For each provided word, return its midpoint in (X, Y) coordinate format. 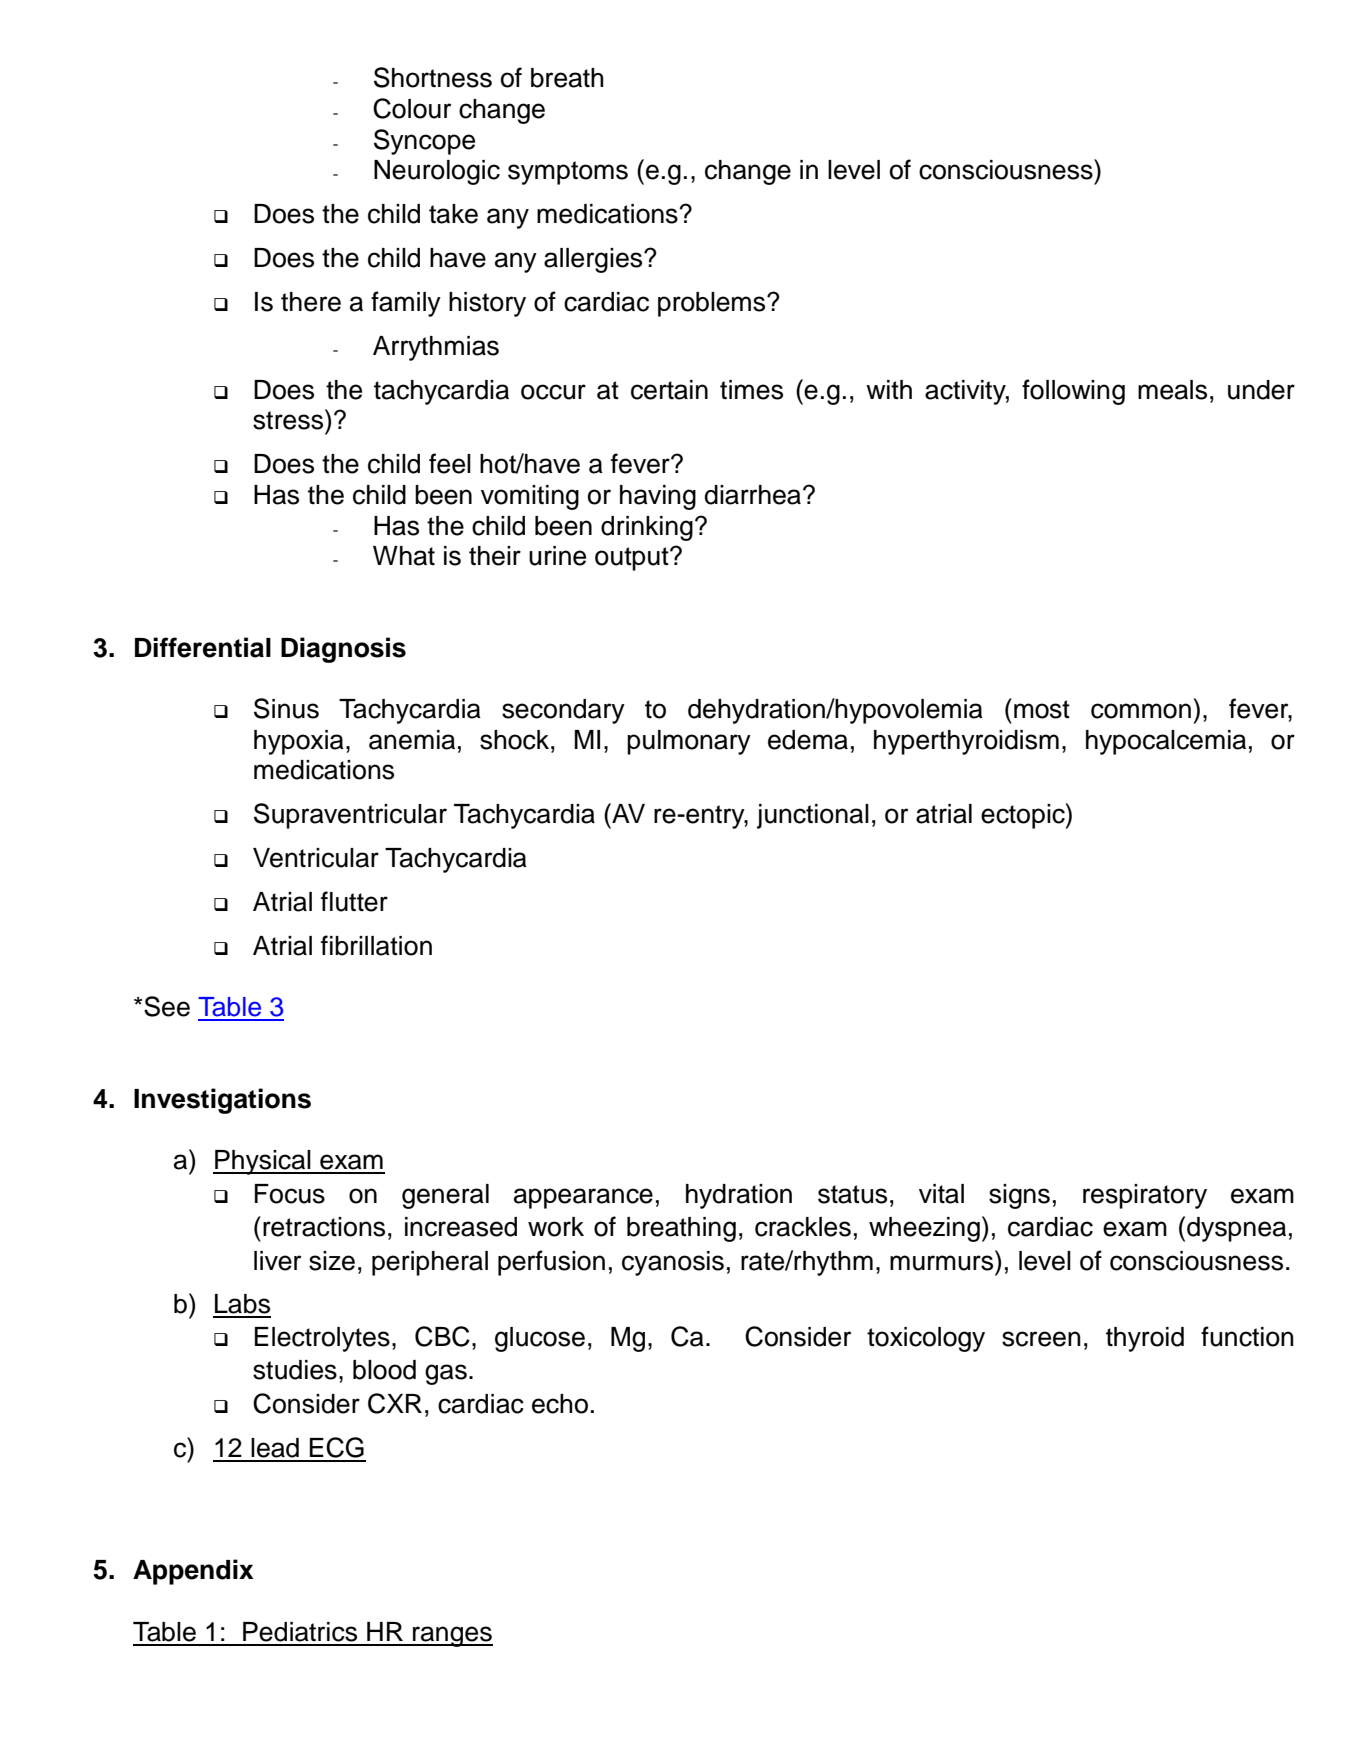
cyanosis (673, 1263)
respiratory (1145, 1196)
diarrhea (754, 495)
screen (1041, 1339)
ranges (452, 1636)
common (1141, 711)
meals (1172, 390)
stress (289, 419)
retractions (324, 1227)
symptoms (568, 173)
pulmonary (689, 742)
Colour (412, 108)
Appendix (193, 1572)
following (1073, 392)
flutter (354, 901)
